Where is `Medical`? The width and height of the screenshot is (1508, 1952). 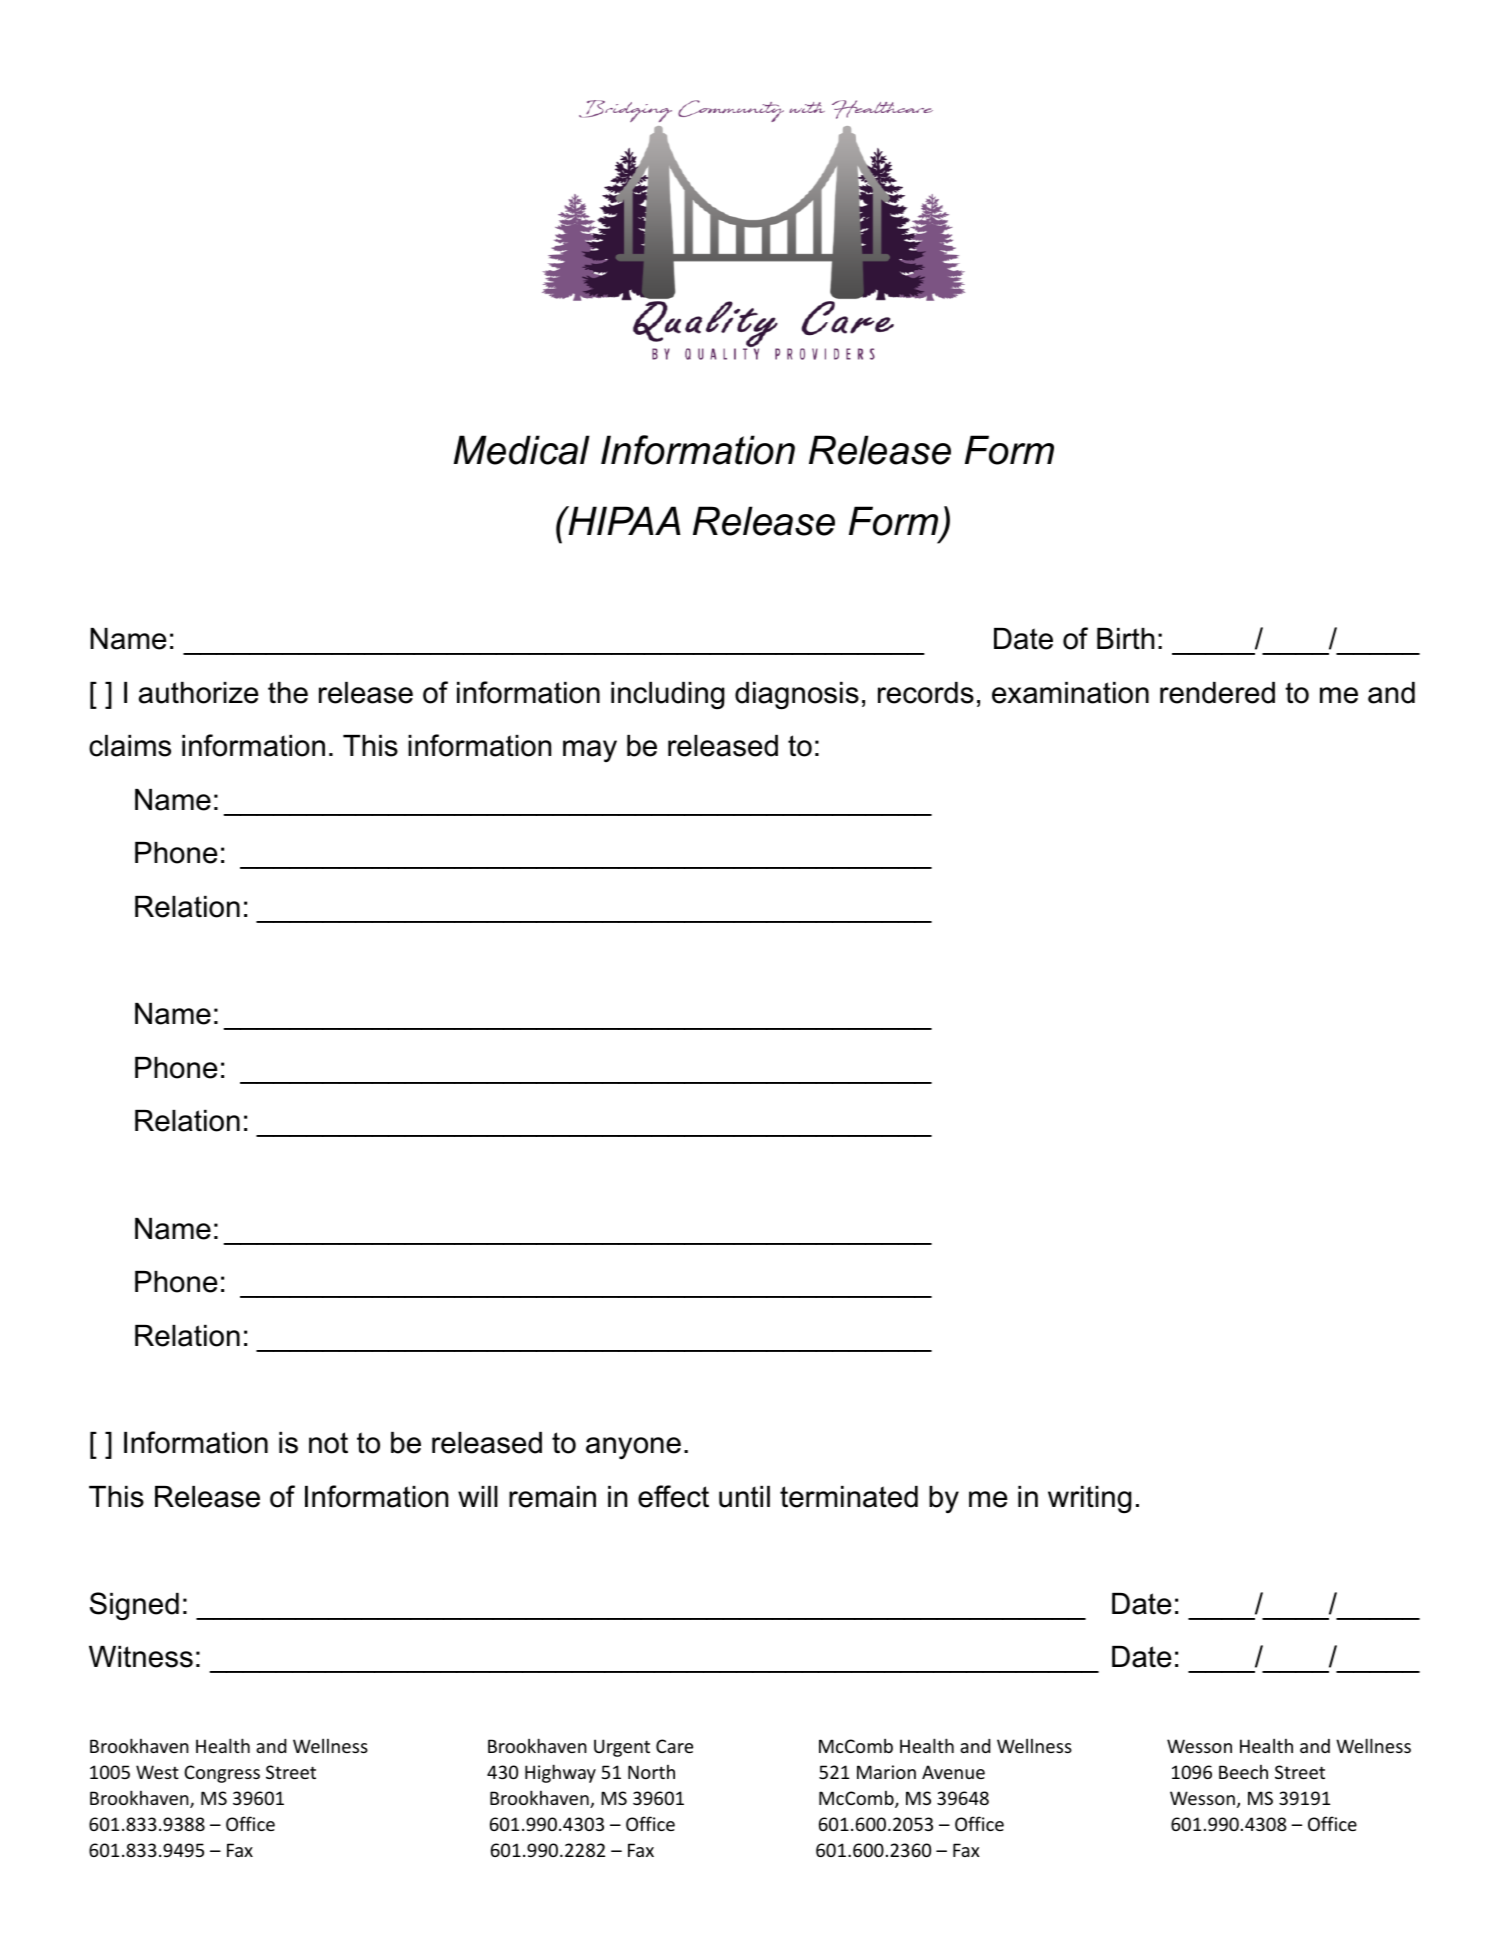
Medical is located at coordinates (522, 450).
